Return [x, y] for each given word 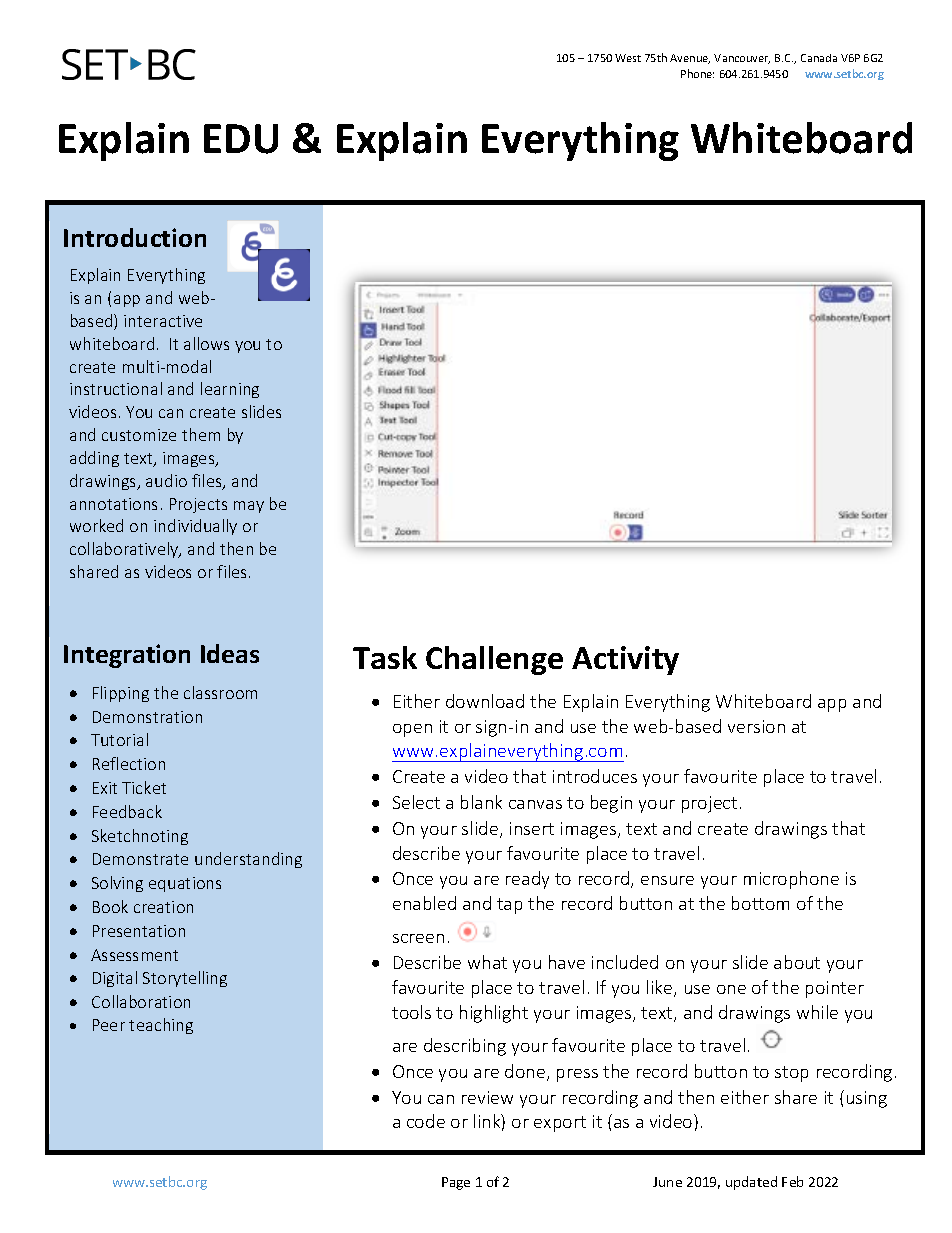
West [628, 58]
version [756, 726]
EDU [241, 139]
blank [481, 802]
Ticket [144, 787]
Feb [792, 1181]
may [249, 507]
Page [456, 1183]
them [201, 434]
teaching [161, 1026]
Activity [625, 660]
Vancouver [742, 59]
